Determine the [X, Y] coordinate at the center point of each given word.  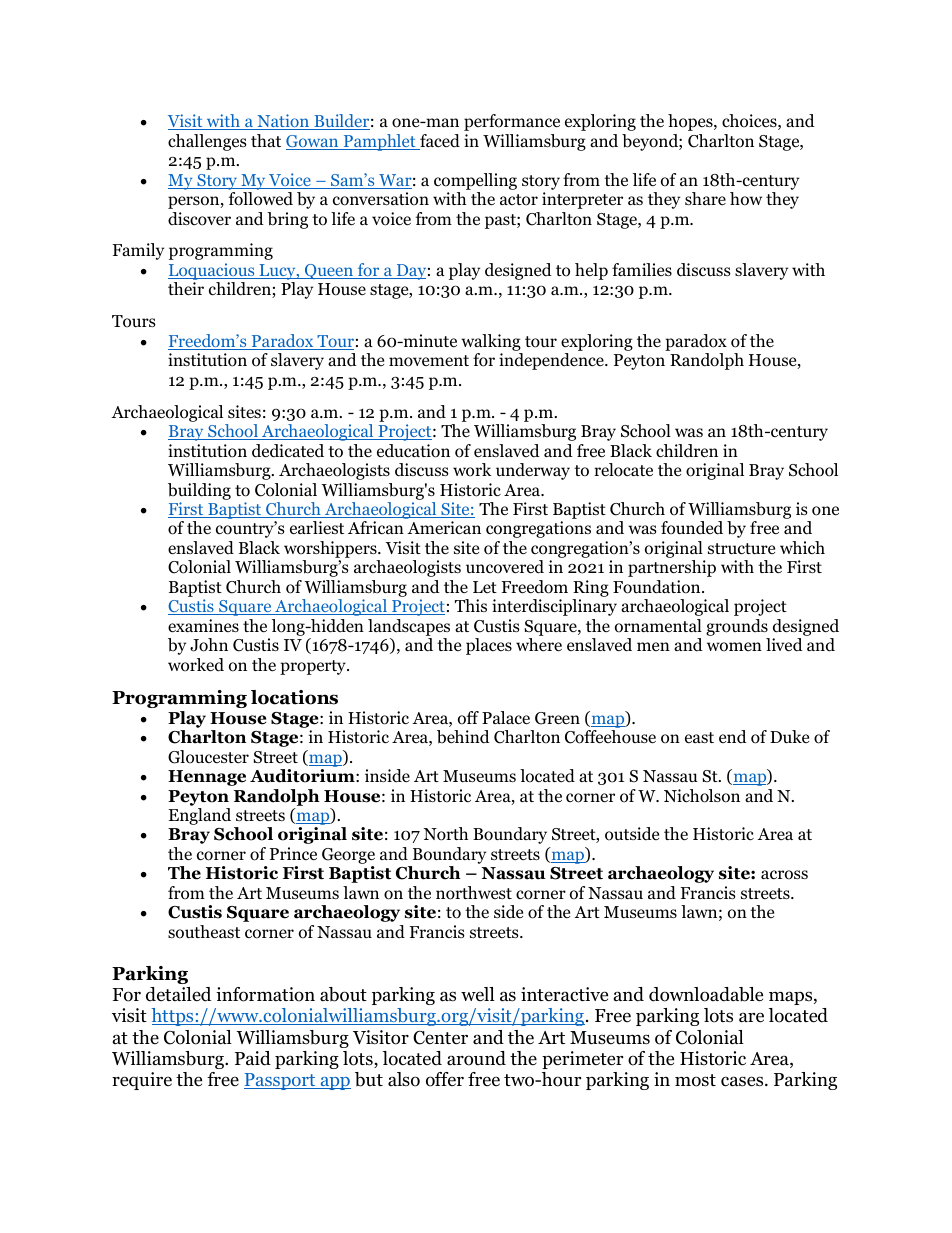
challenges [207, 142]
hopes [691, 122]
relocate [623, 470]
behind [463, 737]
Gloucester [208, 757]
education [413, 451]
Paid [253, 1058]
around [476, 1058]
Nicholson [702, 796]
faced [439, 142]
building [199, 491]
